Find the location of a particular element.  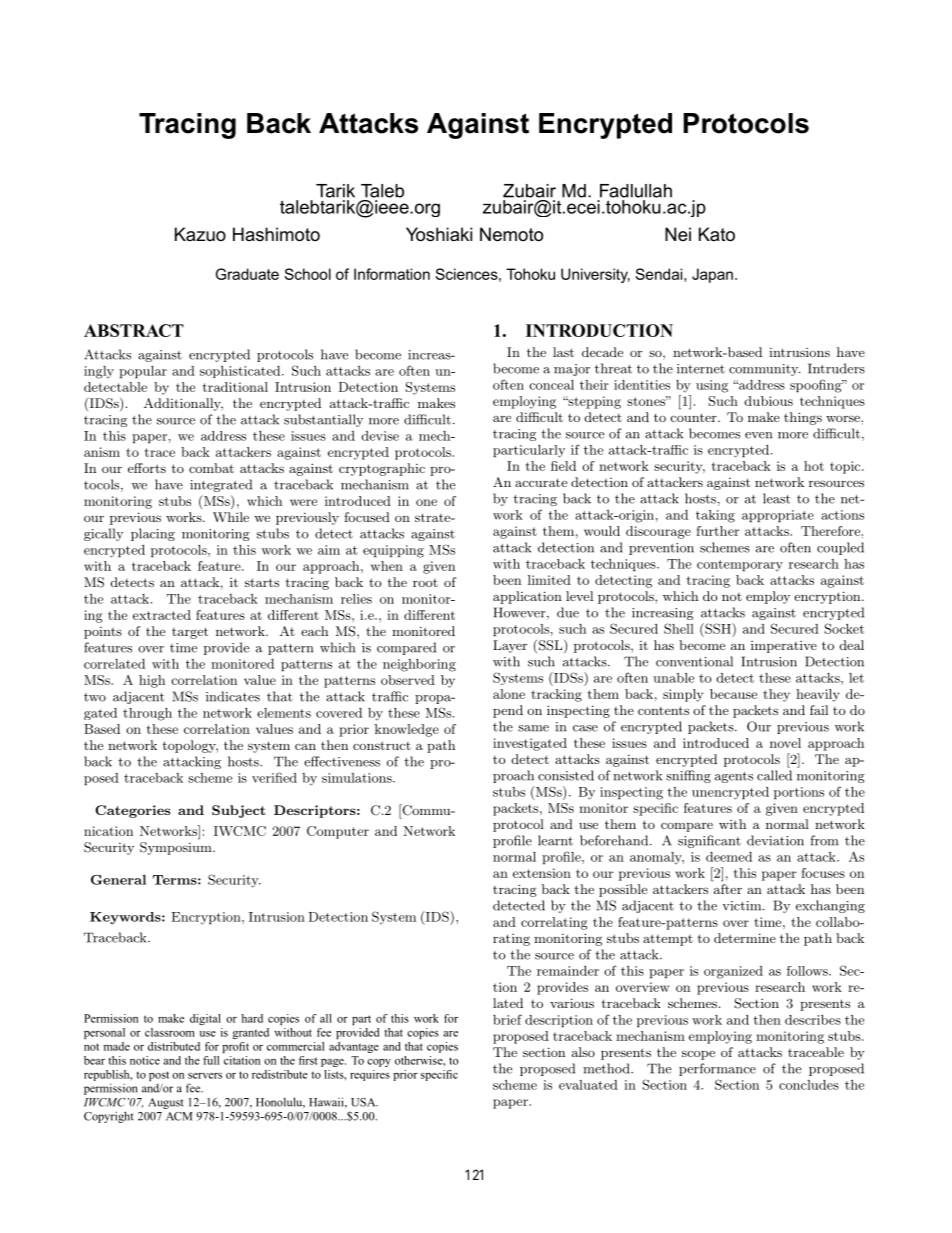

School is located at coordinates (307, 274).
